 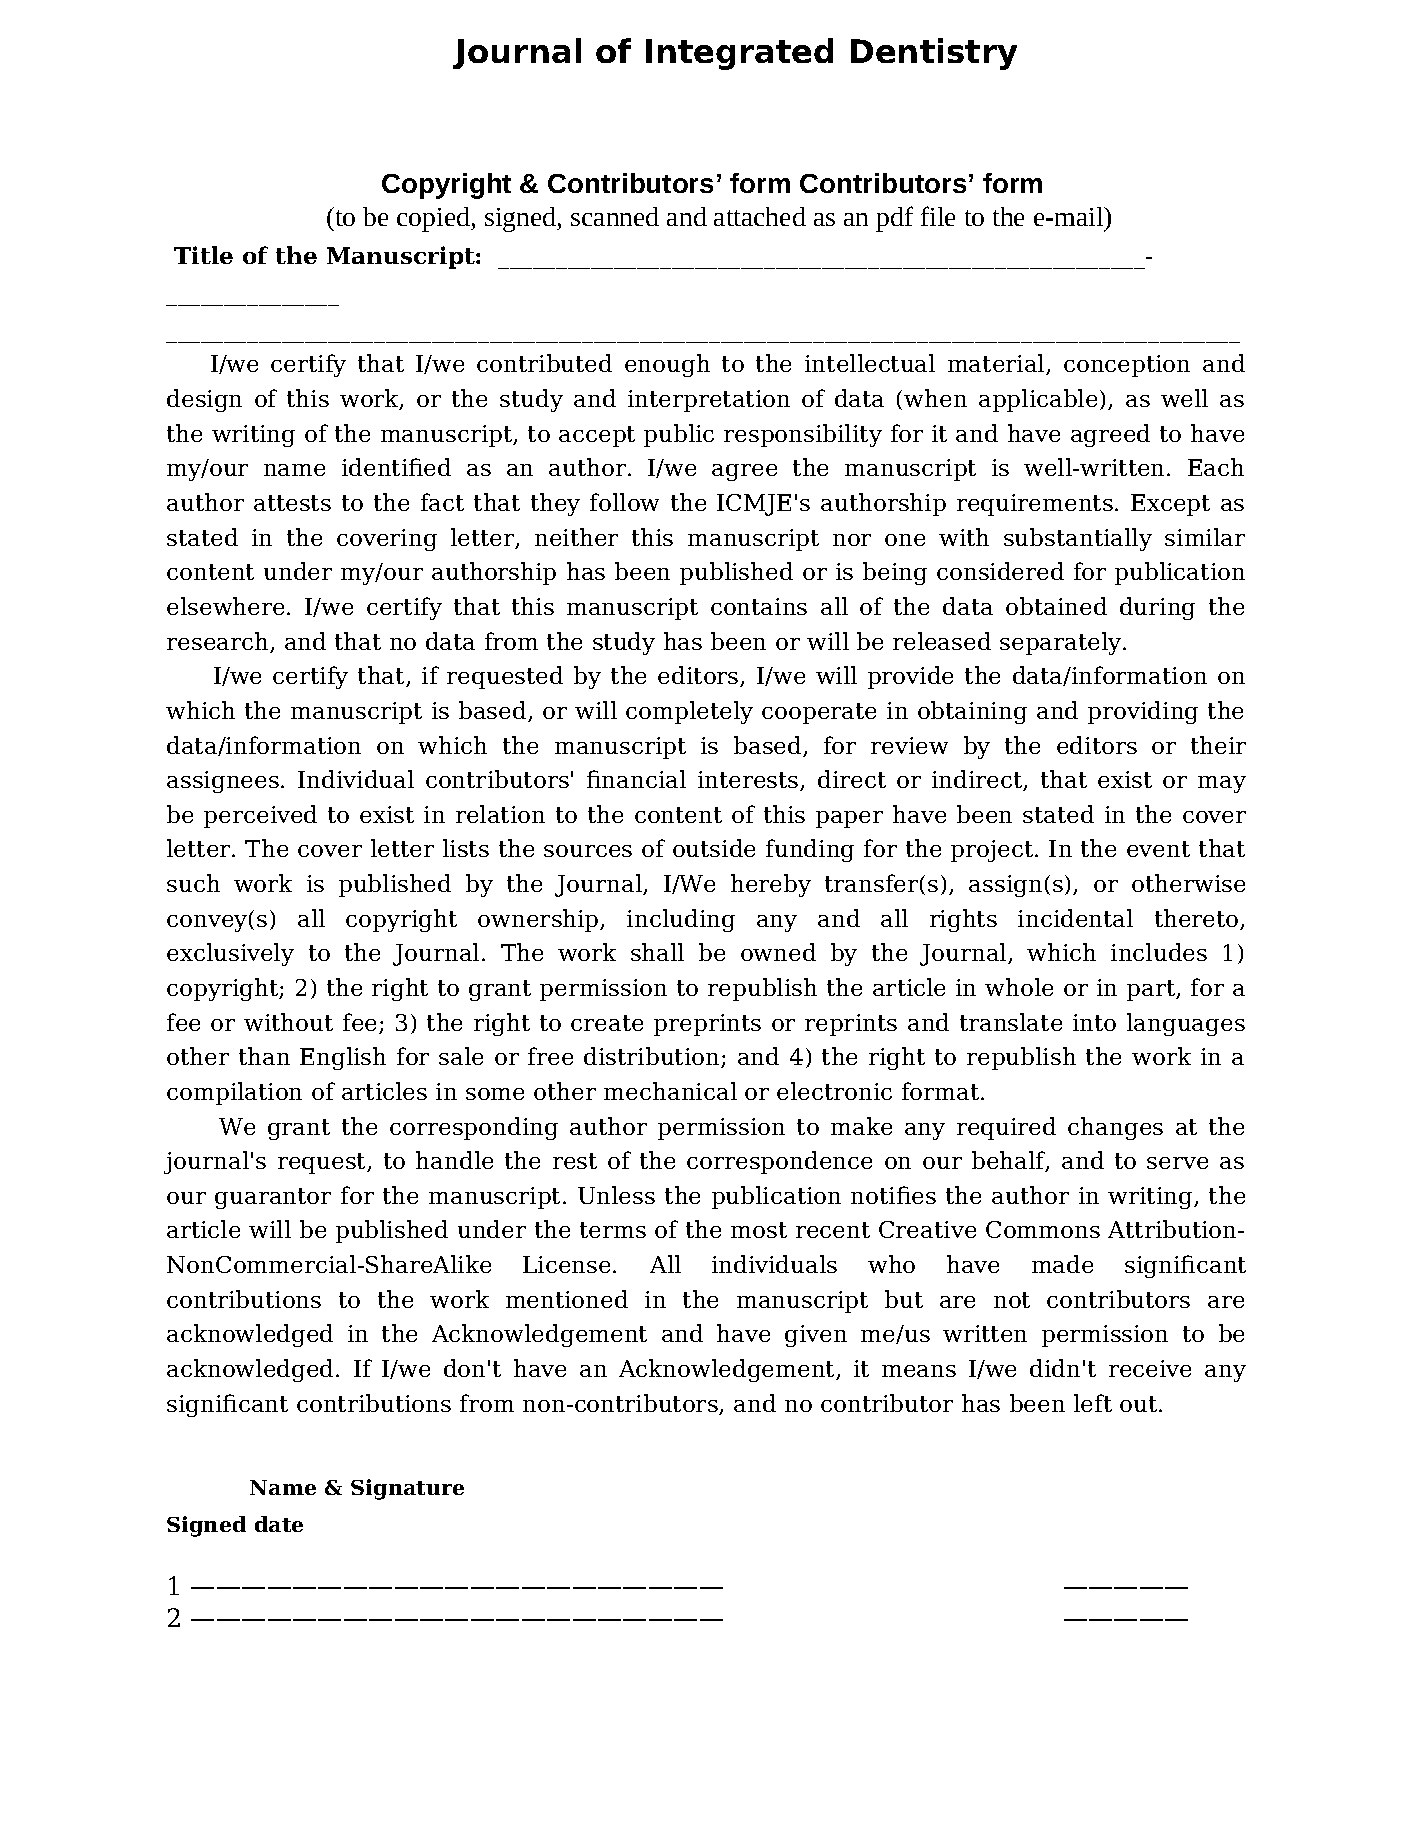 I want to click on date, so click(x=279, y=1524).
